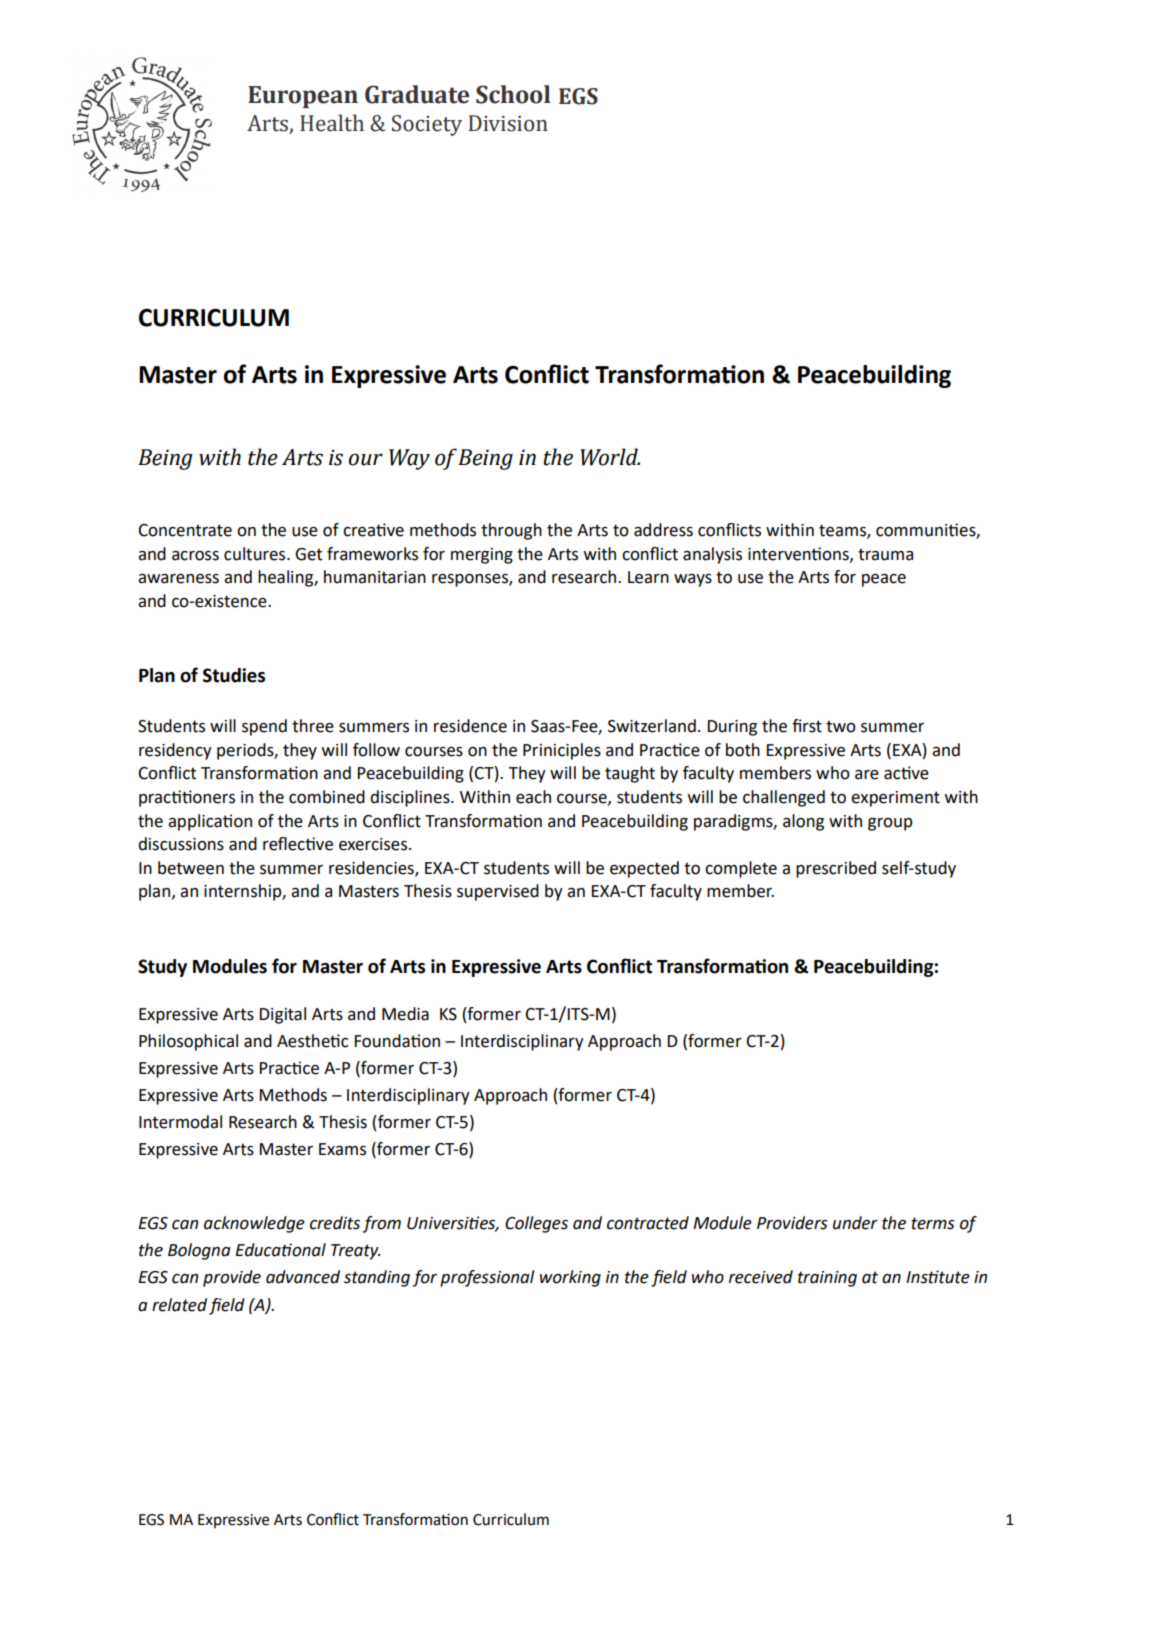 Image resolution: width=1150 pixels, height=1628 pixels. I want to click on prescribed, so click(836, 869).
